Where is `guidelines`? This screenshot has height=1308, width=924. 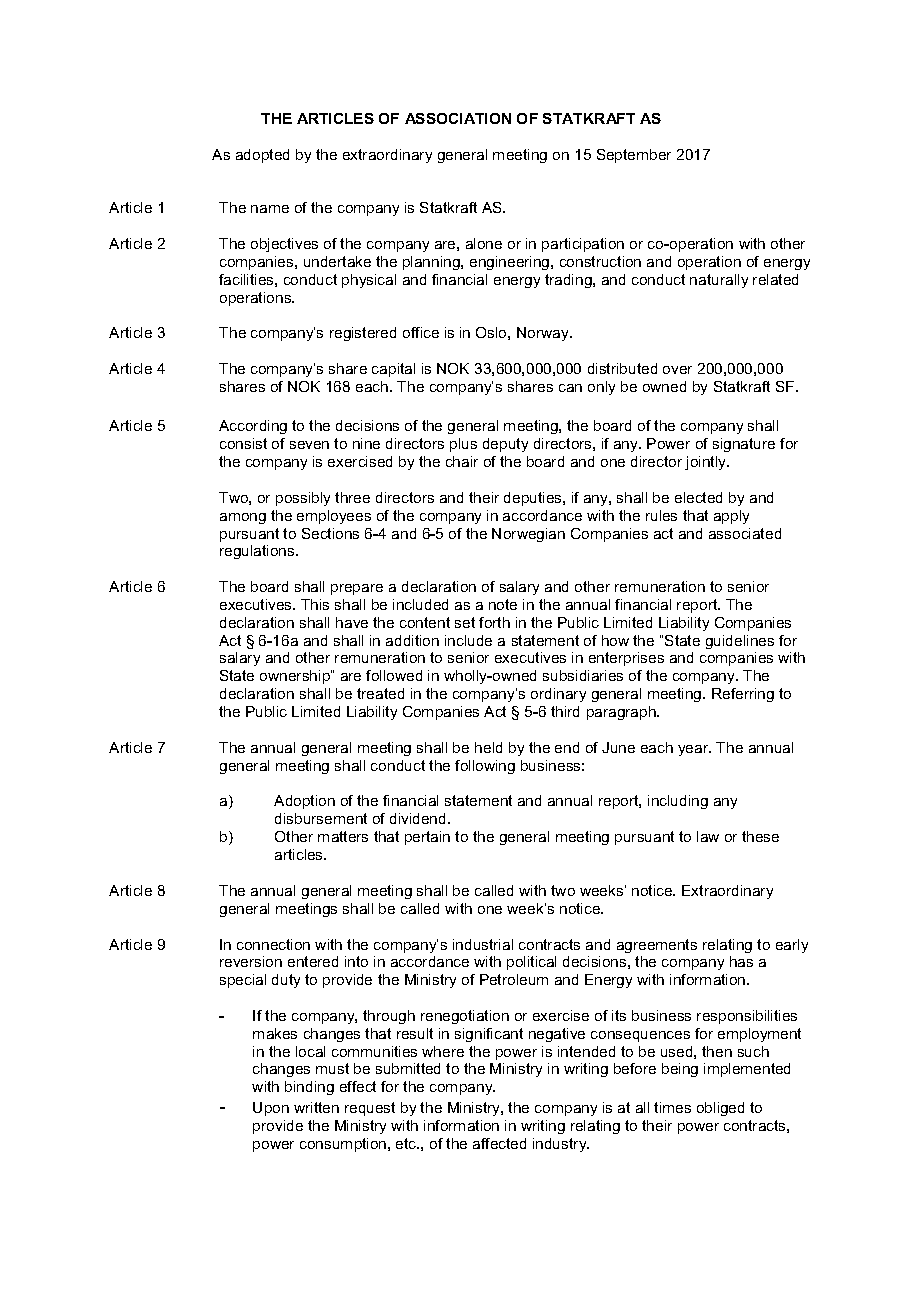 guidelines is located at coordinates (740, 642).
